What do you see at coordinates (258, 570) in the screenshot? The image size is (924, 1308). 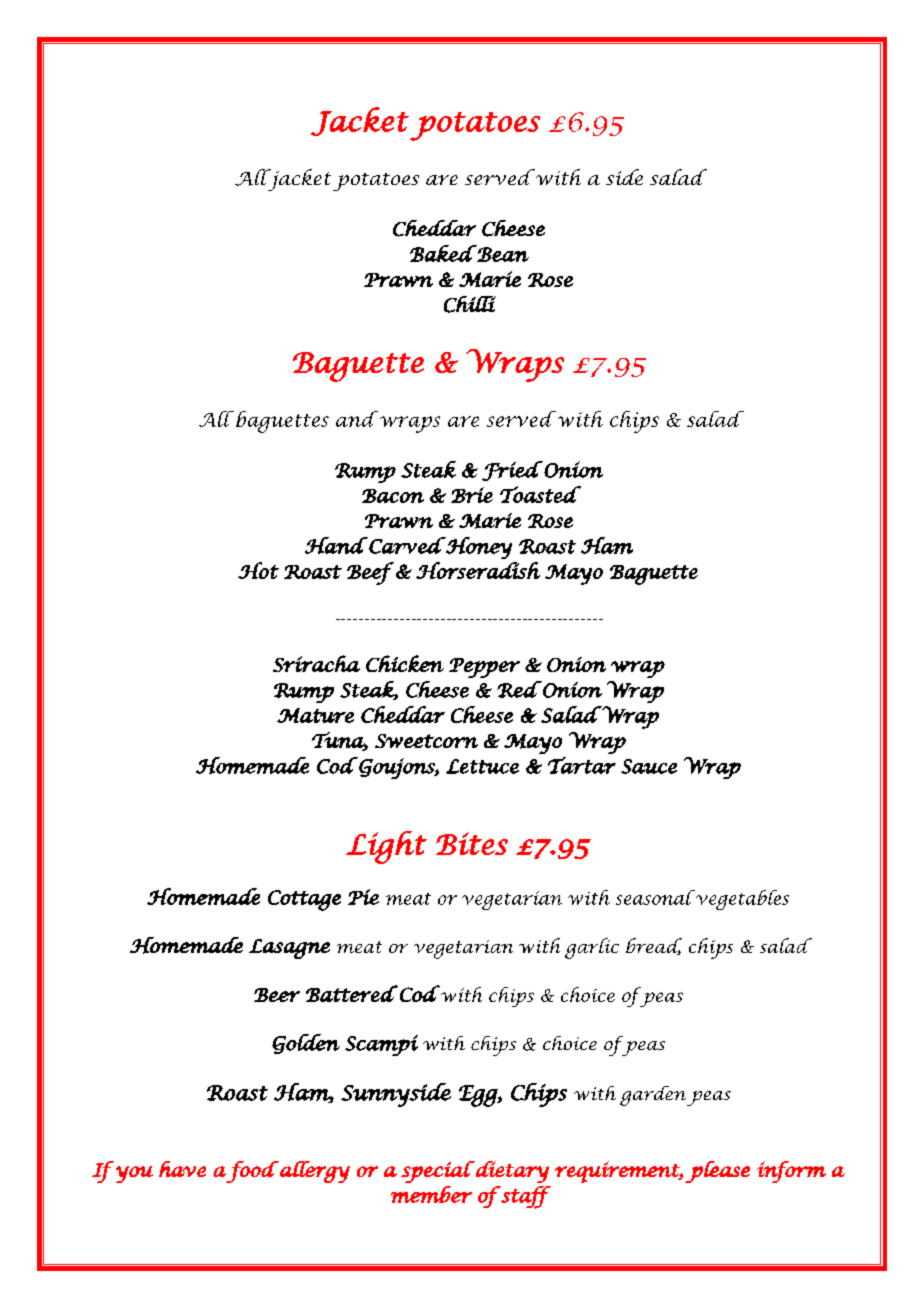 I see `Hot` at bounding box center [258, 570].
